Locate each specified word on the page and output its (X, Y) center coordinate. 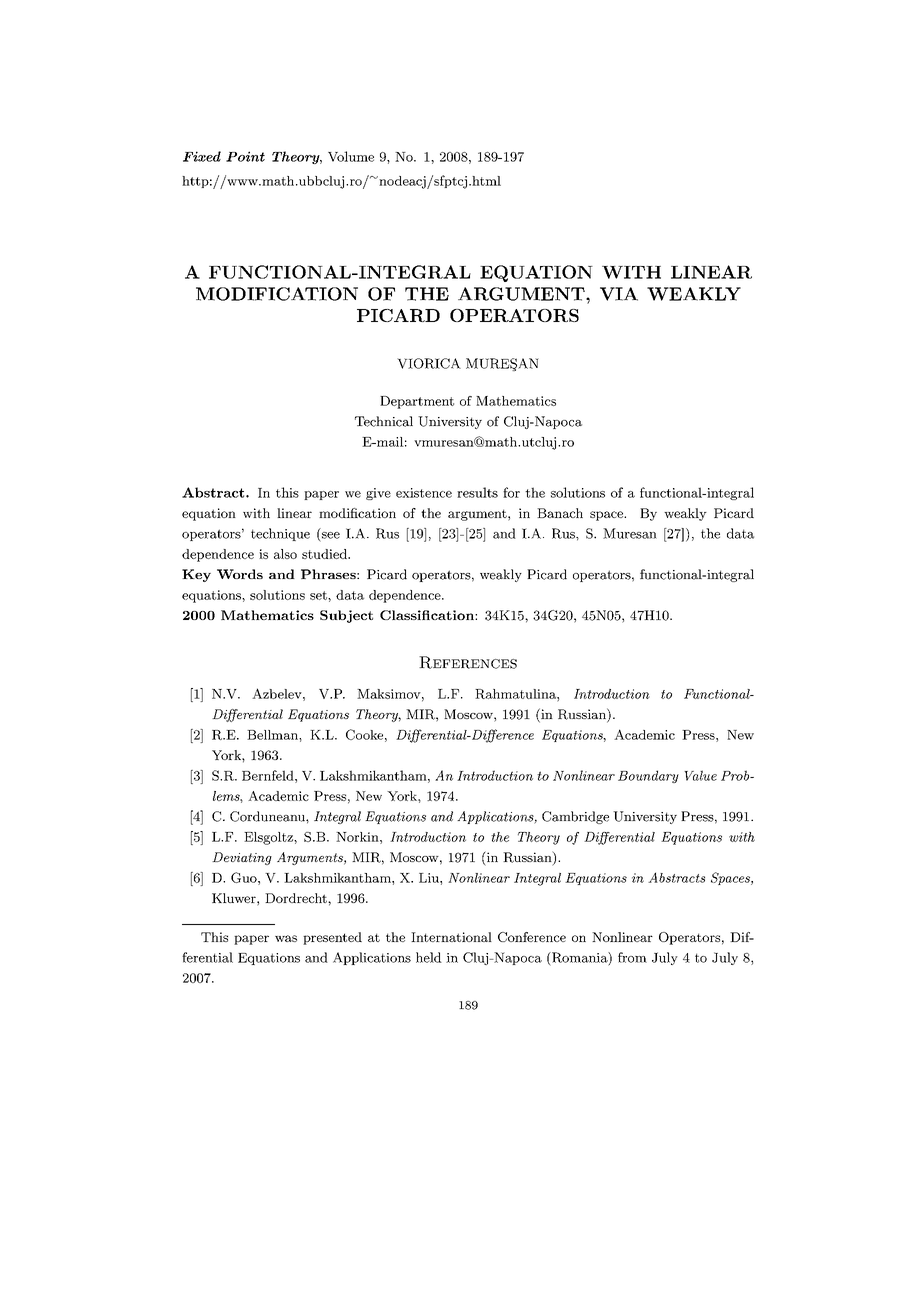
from (632, 957)
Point (245, 156)
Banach (560, 513)
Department (417, 402)
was (286, 938)
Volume (351, 156)
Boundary (648, 776)
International (451, 937)
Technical (384, 421)
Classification (428, 615)
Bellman (273, 735)
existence (424, 493)
